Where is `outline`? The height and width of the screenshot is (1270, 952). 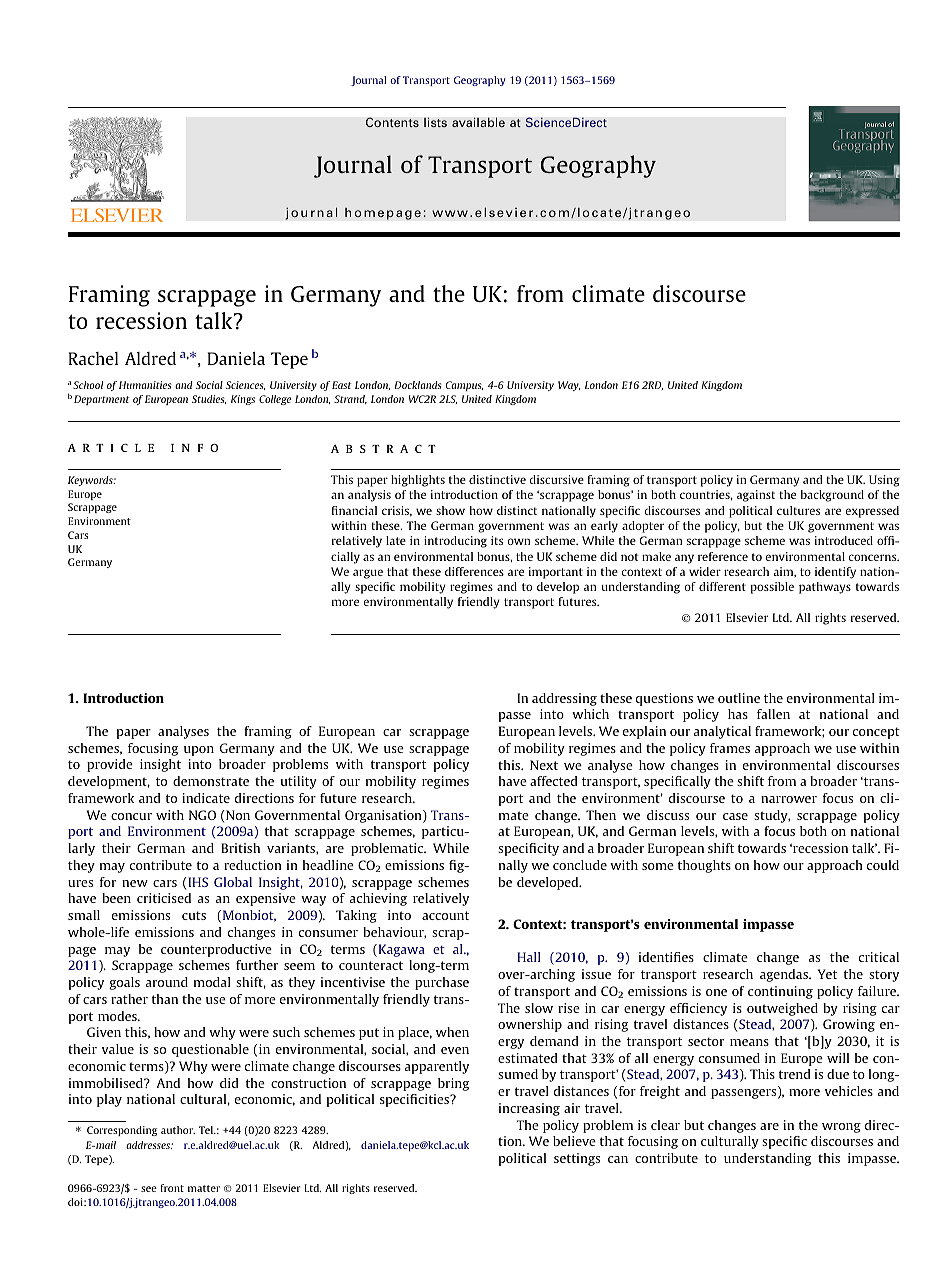
outline is located at coordinates (739, 698).
